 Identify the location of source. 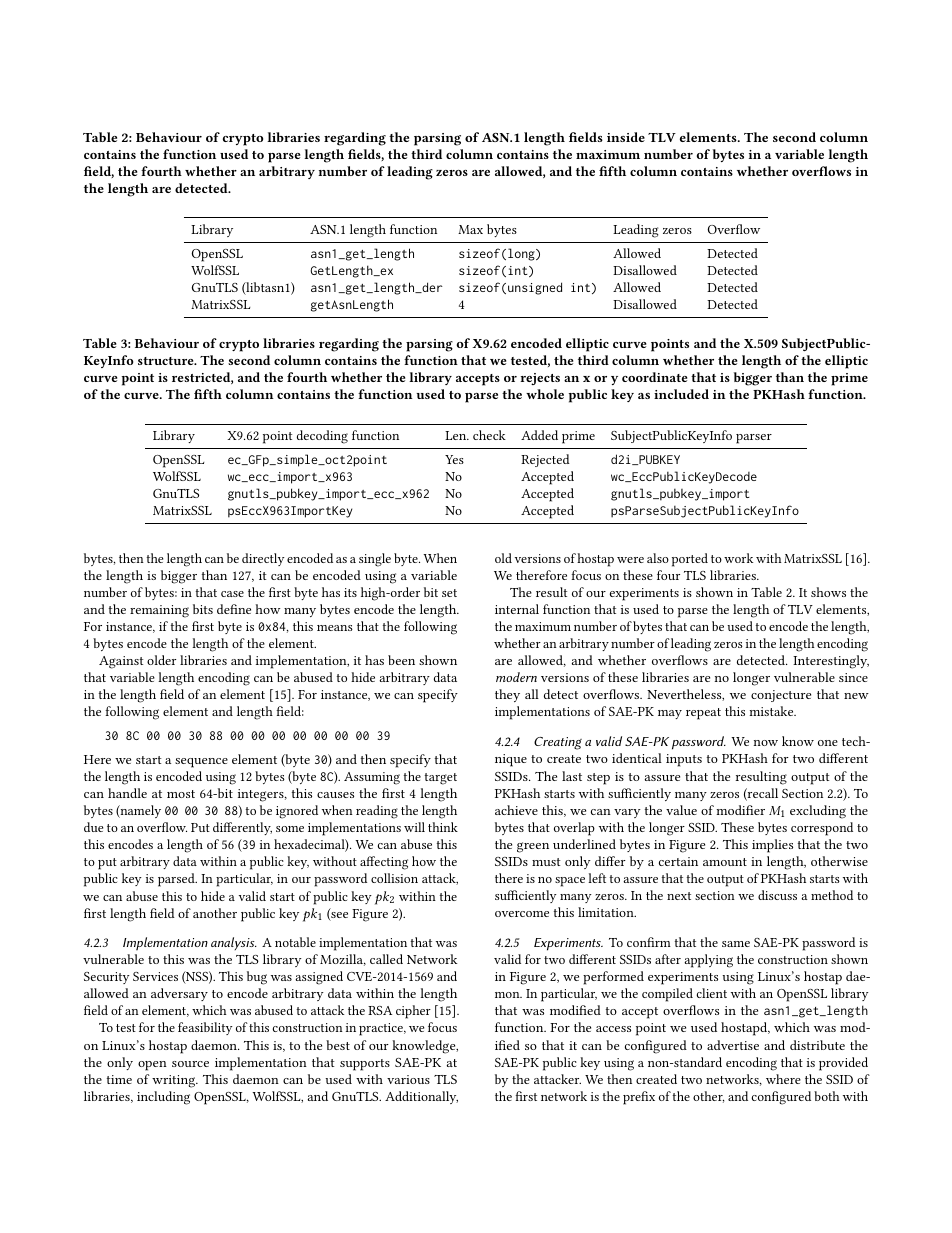
(190, 1064).
